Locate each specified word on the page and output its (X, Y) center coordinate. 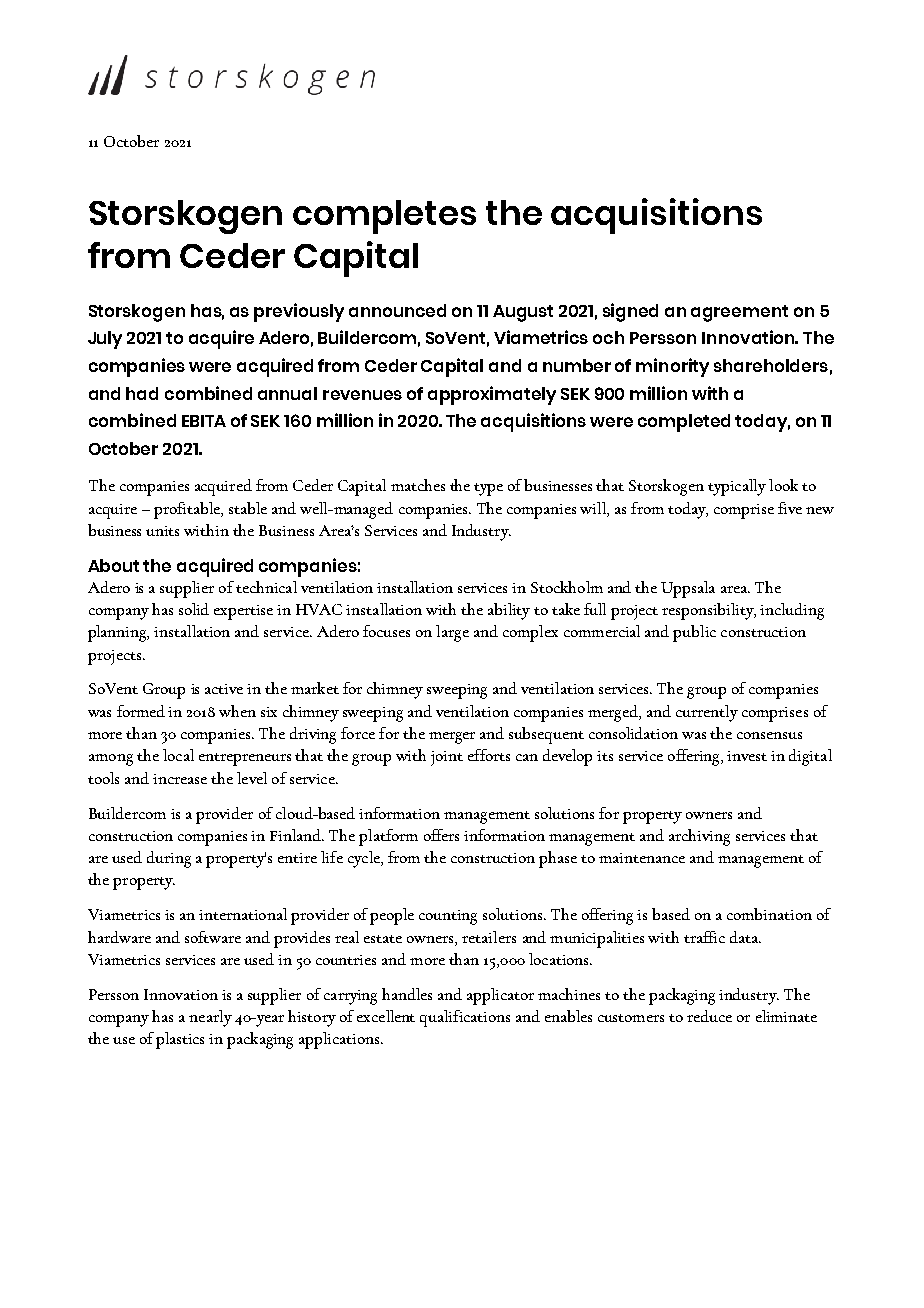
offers (441, 835)
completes (384, 217)
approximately (492, 395)
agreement (739, 313)
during (169, 859)
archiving (699, 837)
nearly (210, 1018)
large (452, 633)
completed (684, 423)
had (142, 393)
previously (299, 312)
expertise (243, 612)
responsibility (709, 611)
